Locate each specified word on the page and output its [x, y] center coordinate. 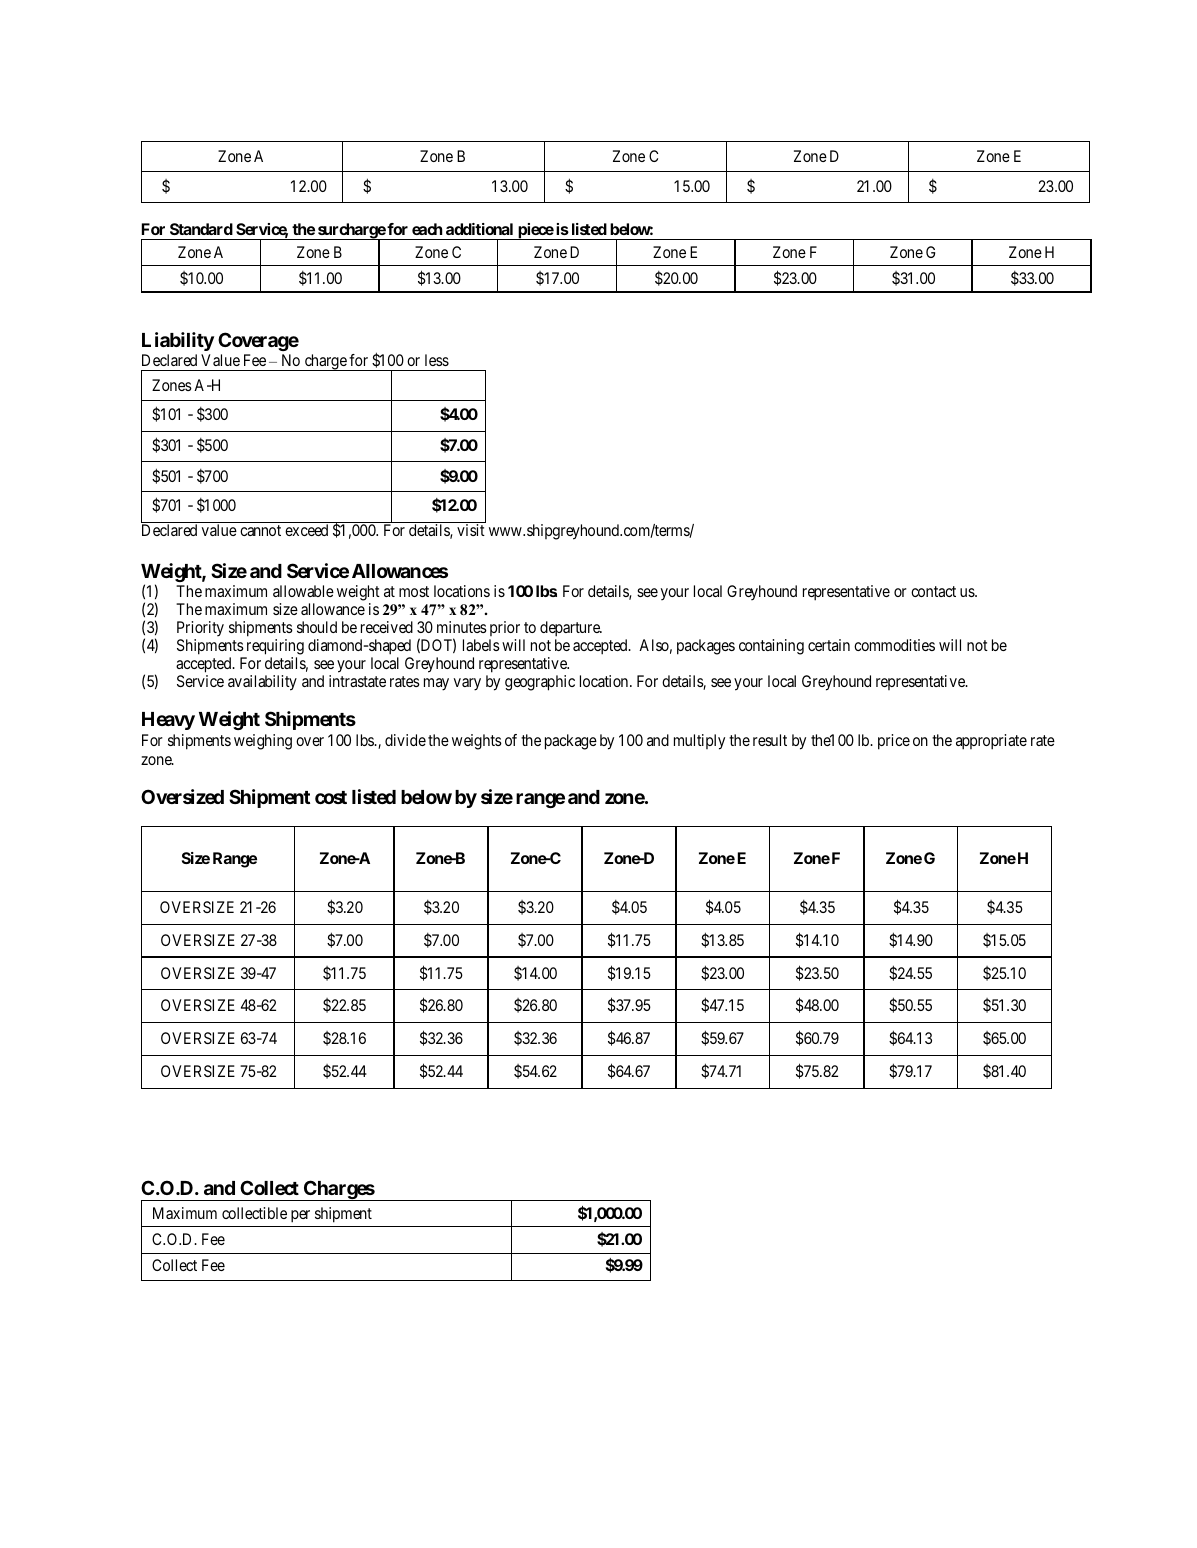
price [894, 742]
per [300, 1216]
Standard [201, 229]
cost [331, 797]
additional [479, 229]
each [427, 229]
